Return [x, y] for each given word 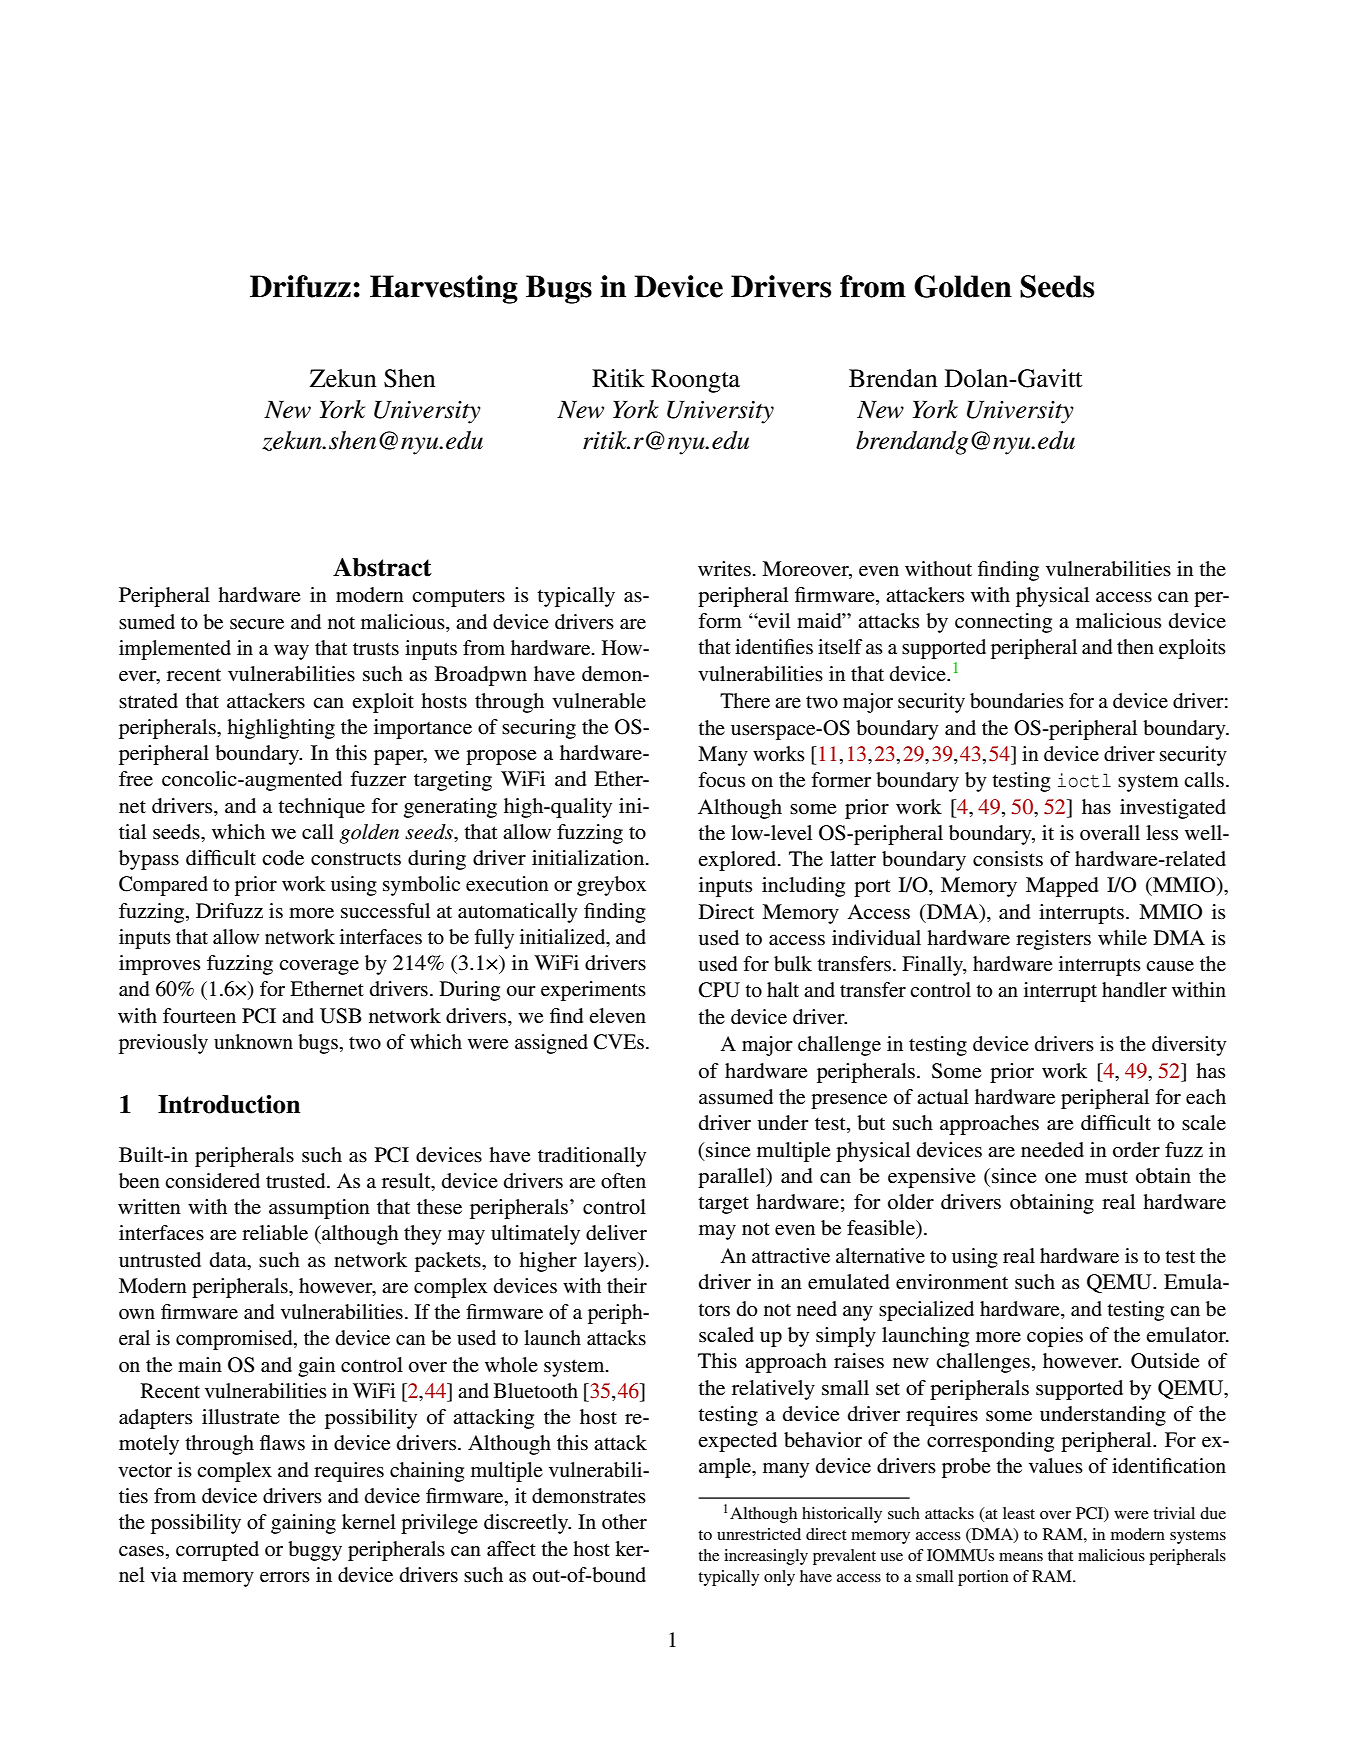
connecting [1003, 623]
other [624, 1521]
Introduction [229, 1104]
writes [724, 569]
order [1136, 1150]
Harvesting [444, 289]
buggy [315, 1551]
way [291, 652]
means [1021, 1557]
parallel [733, 1178]
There [745, 701]
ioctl [1084, 780]
